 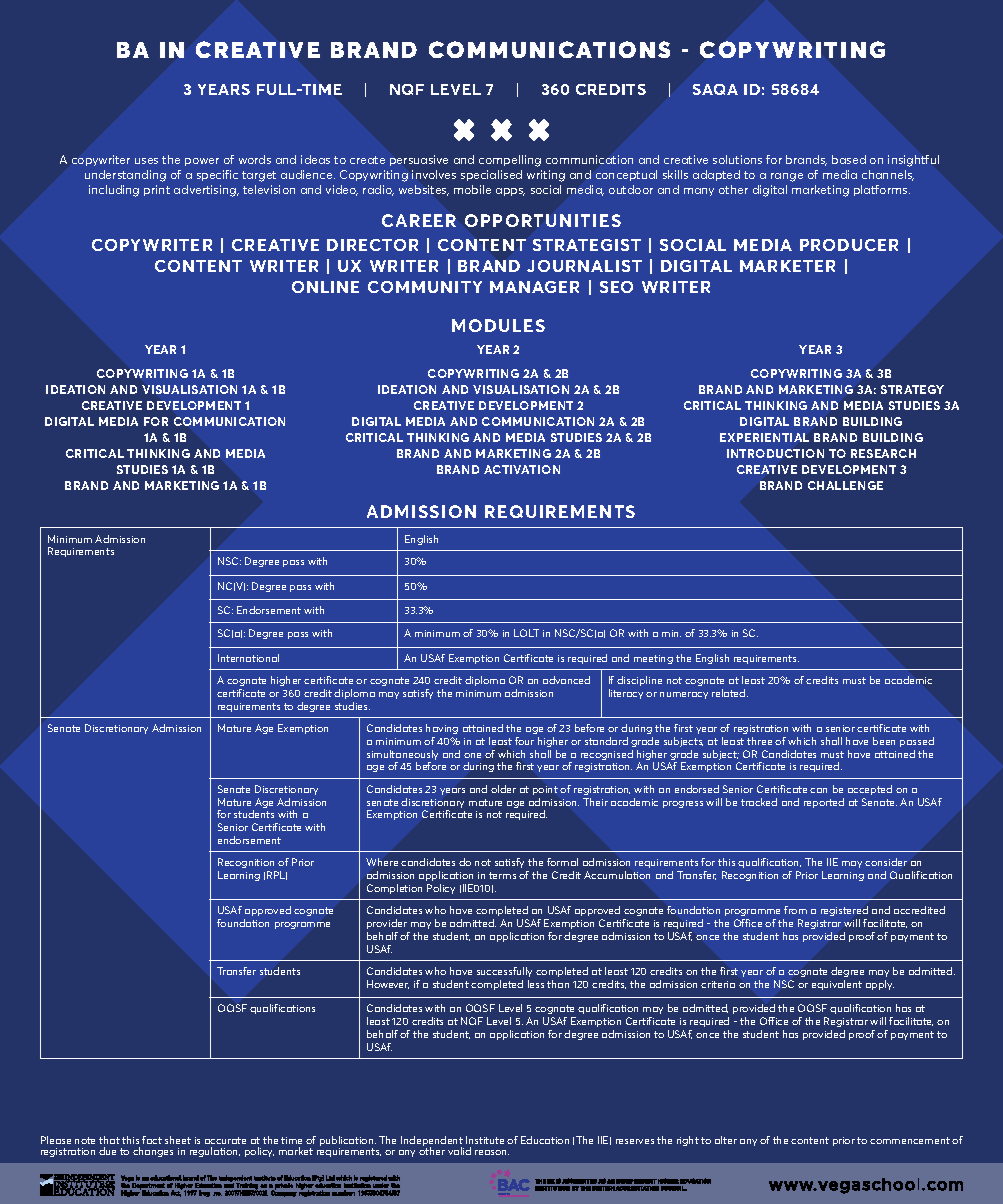 I want to click on print, so click(x=157, y=190).
